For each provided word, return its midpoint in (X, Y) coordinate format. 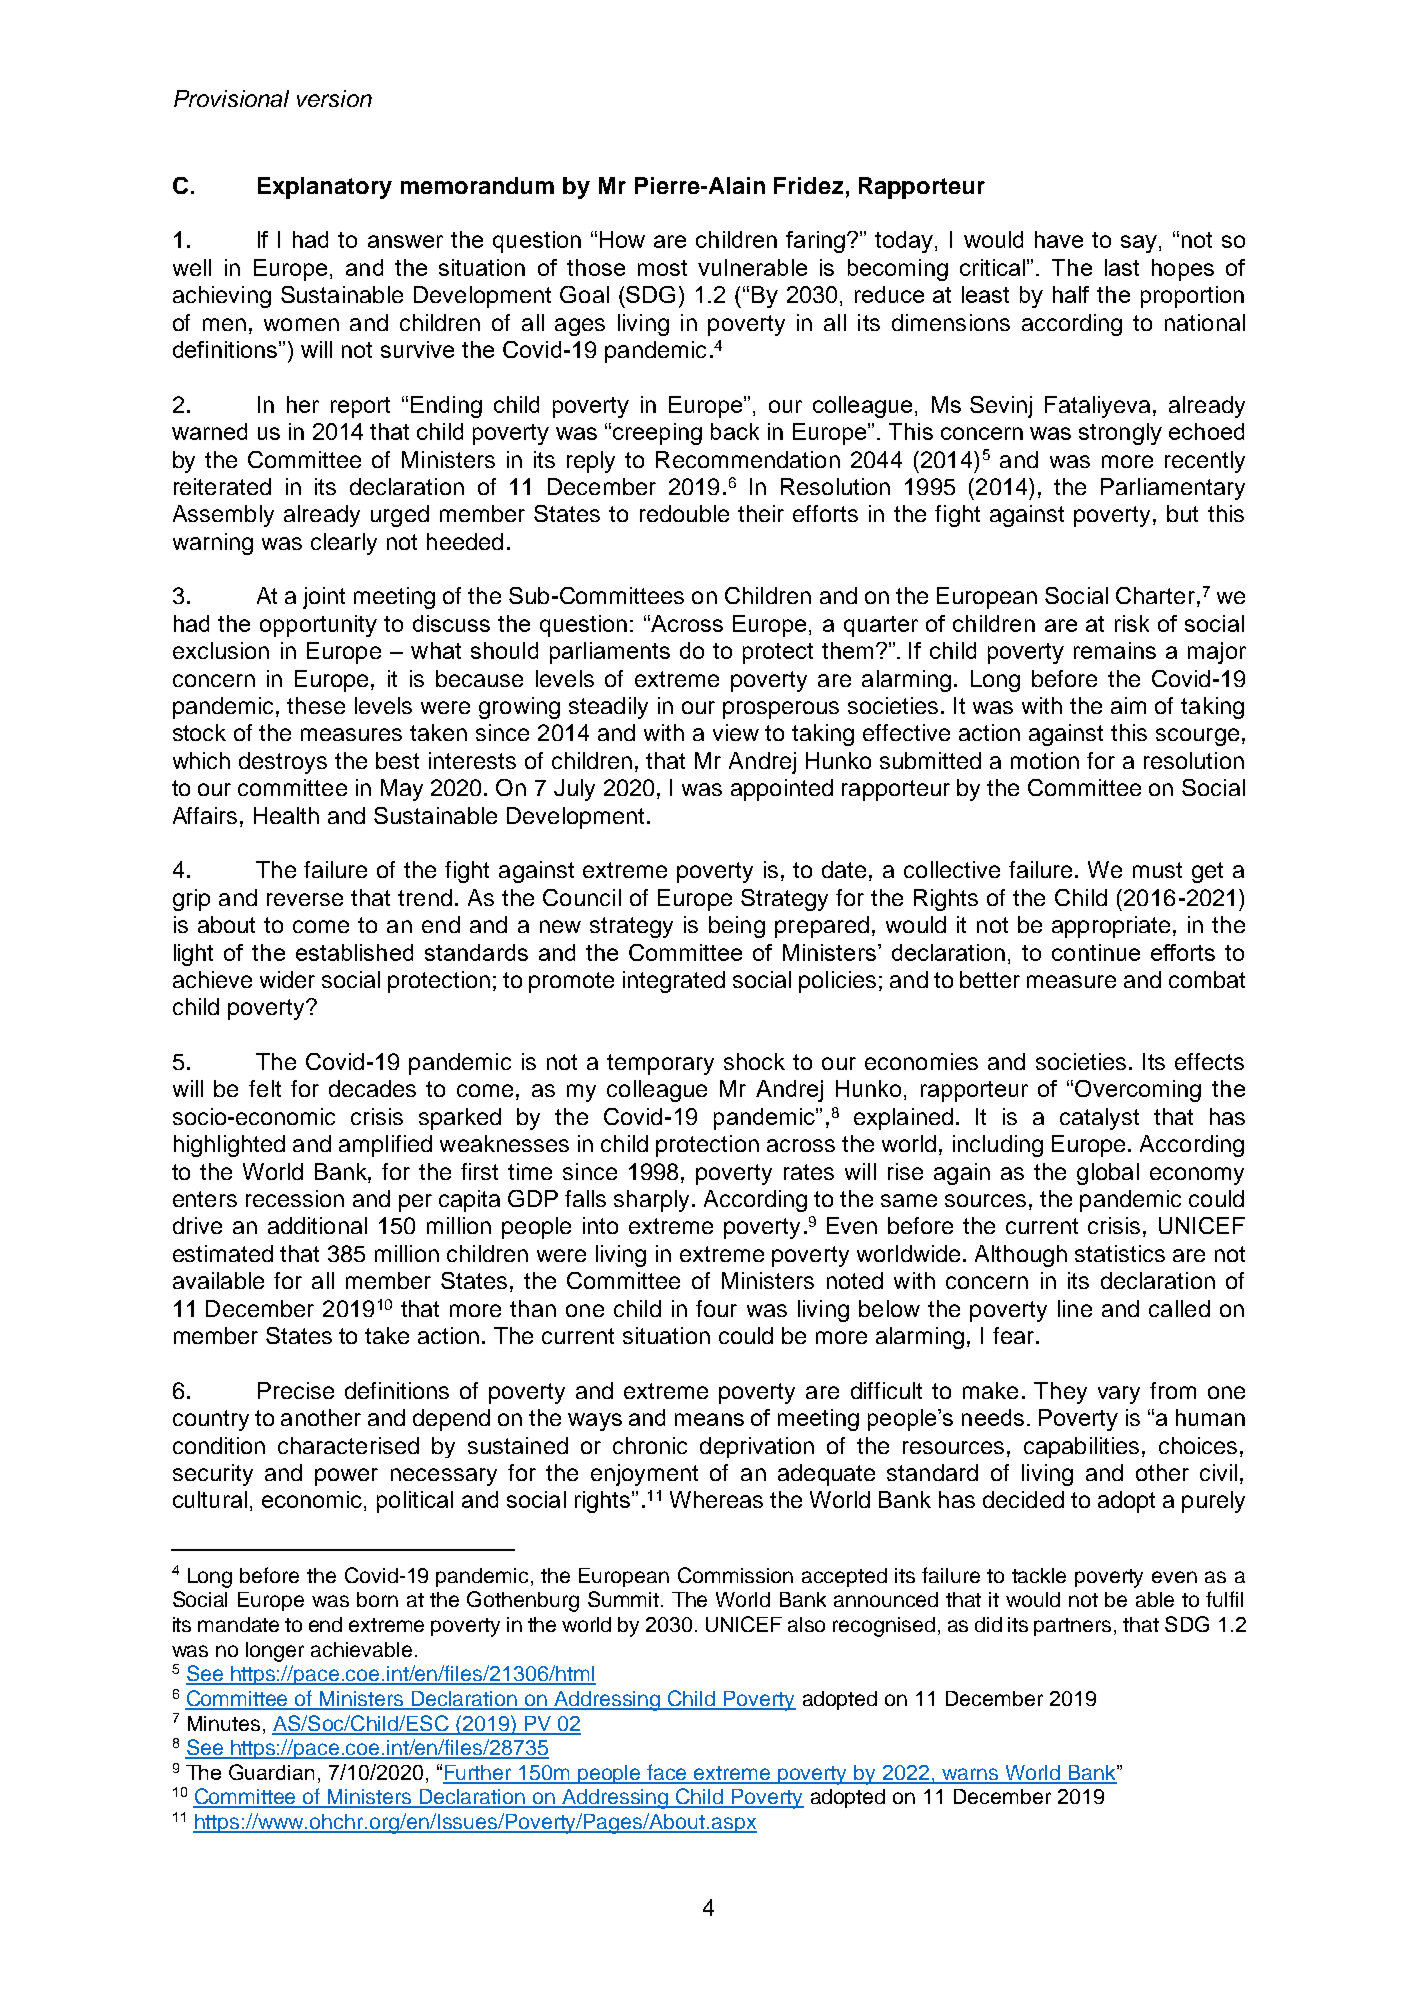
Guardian (271, 1772)
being (737, 927)
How (622, 239)
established (354, 952)
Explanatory (325, 188)
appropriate (1111, 927)
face (668, 1773)
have (1059, 239)
